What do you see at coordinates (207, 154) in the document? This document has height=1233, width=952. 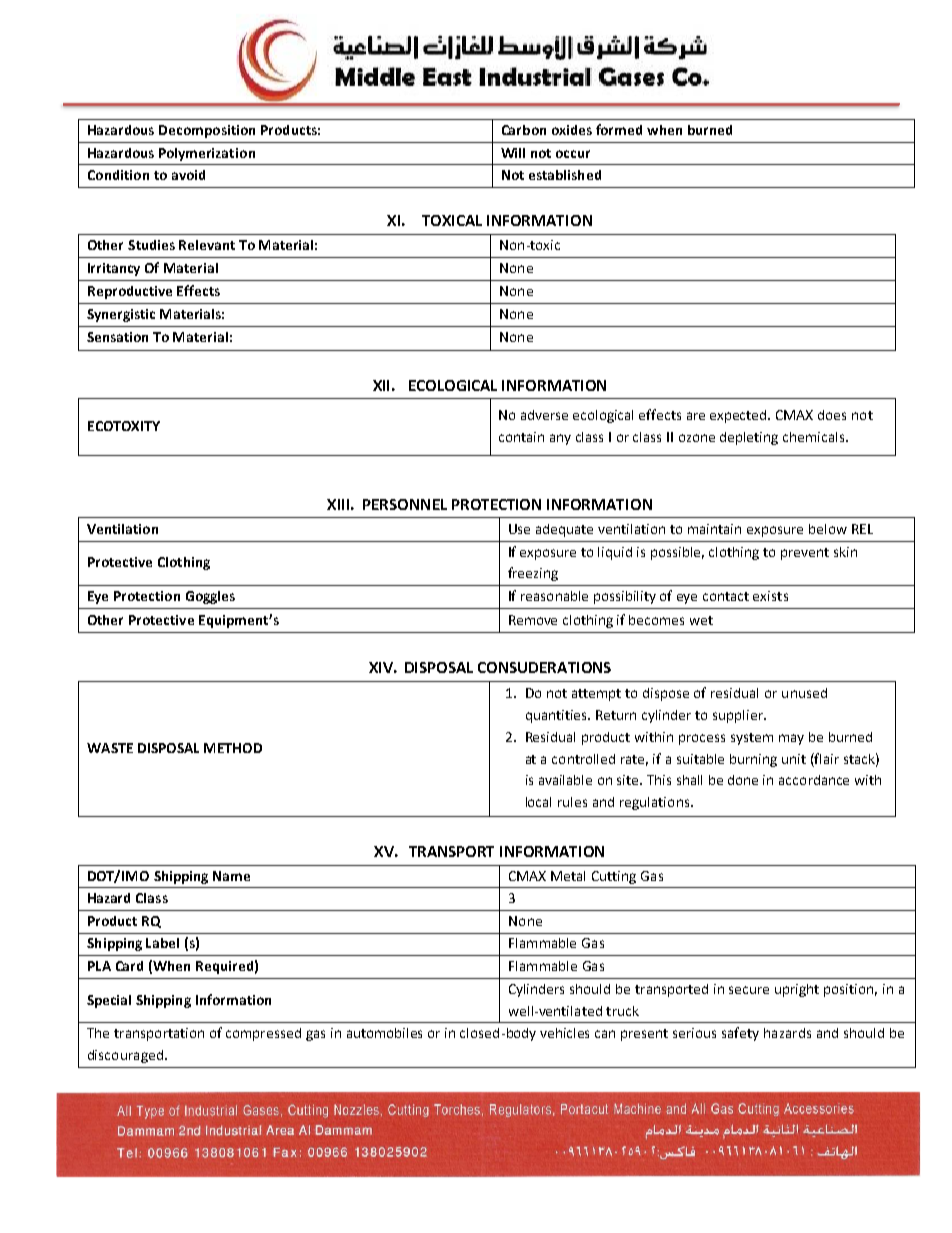 I see `Polymerization` at bounding box center [207, 154].
